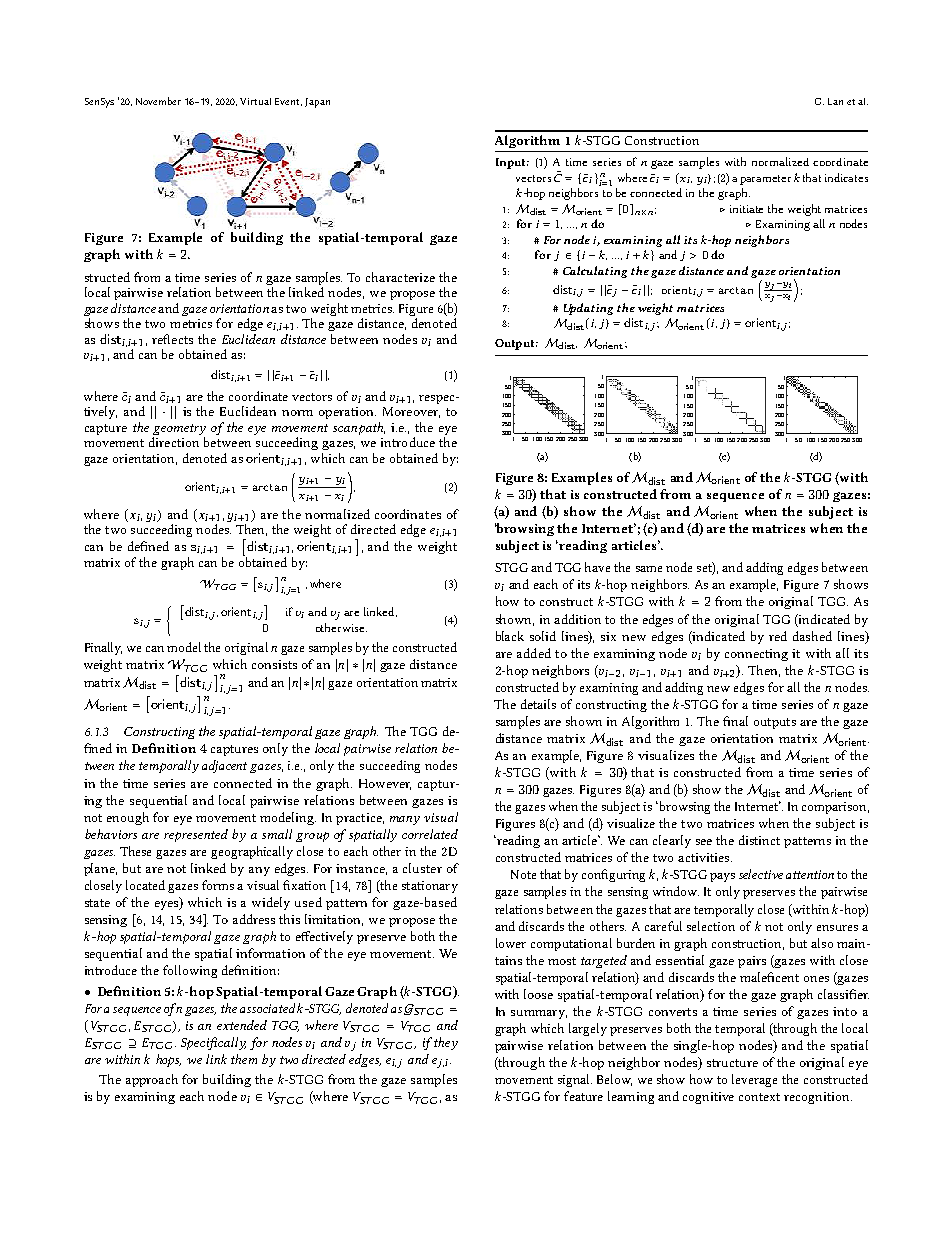 This screenshot has width=952, height=1233. What do you see at coordinates (756, 655) in the screenshot?
I see `connecting` at bounding box center [756, 655].
